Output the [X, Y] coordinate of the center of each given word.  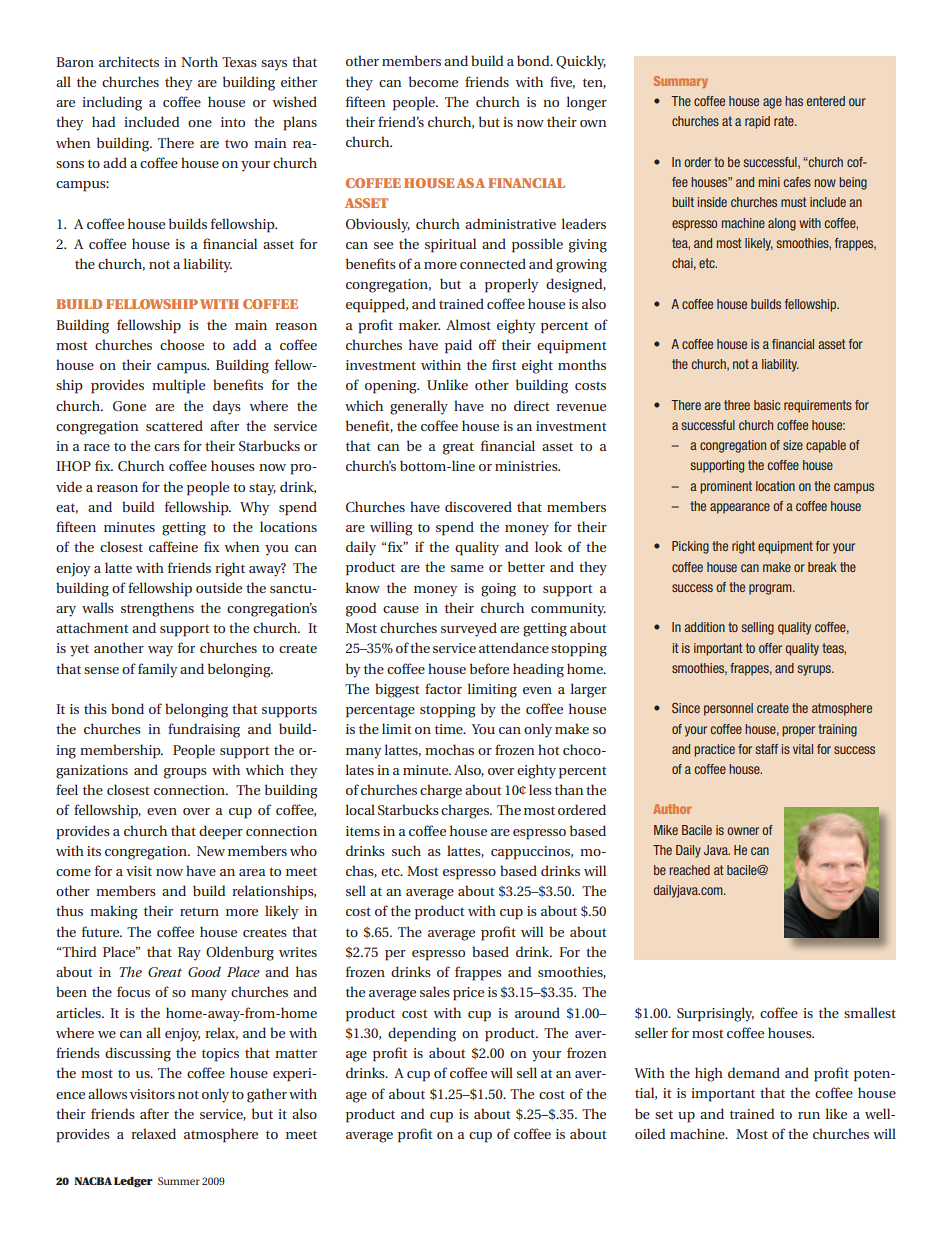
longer [587, 103]
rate [785, 121]
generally [419, 407]
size [793, 445]
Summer [179, 1181]
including [112, 103]
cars [167, 447]
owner [743, 831]
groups [185, 773]
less [540, 789]
